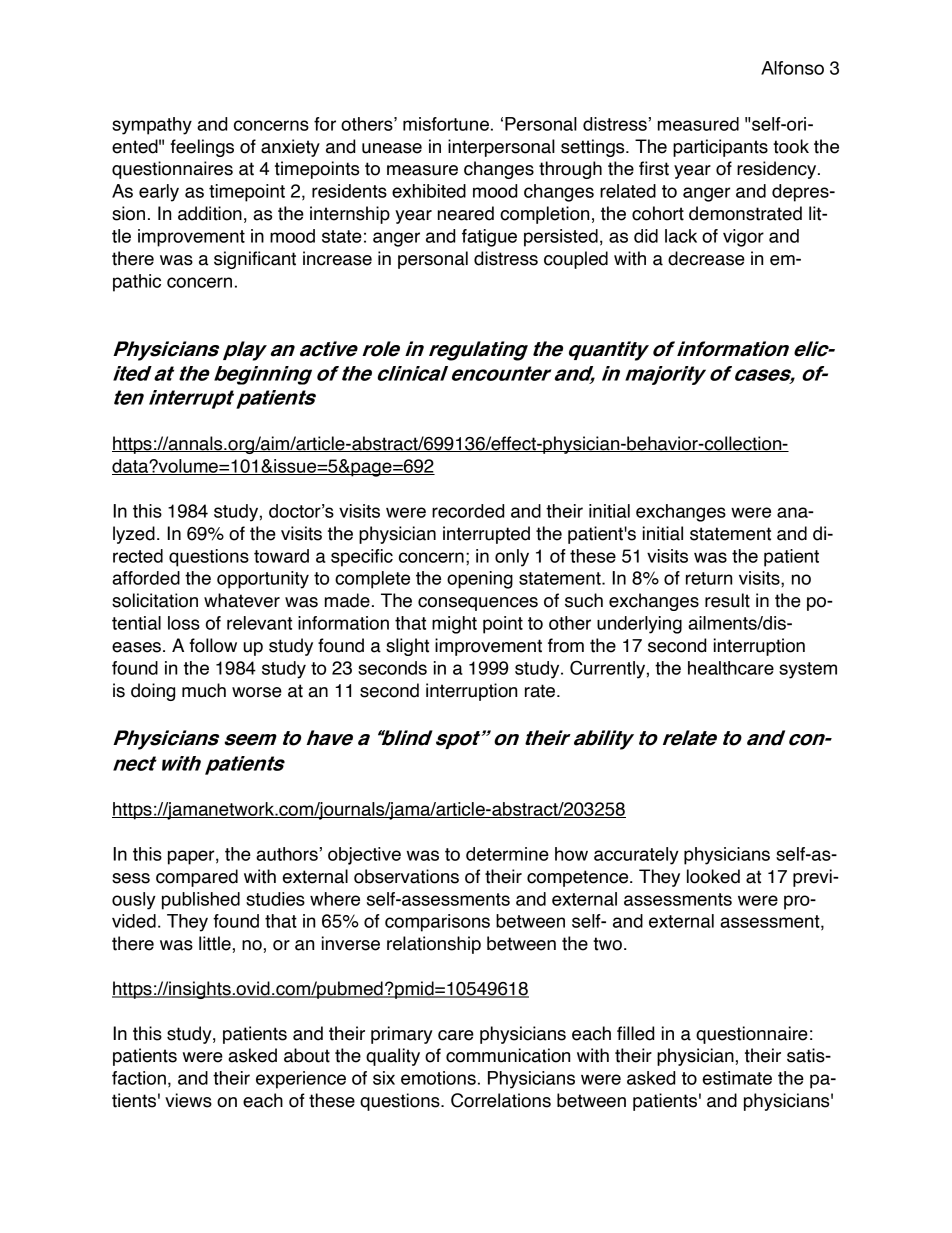 The image size is (952, 1233). Describe the element at coordinates (152, 126) in the document. I see `sympathy` at that location.
